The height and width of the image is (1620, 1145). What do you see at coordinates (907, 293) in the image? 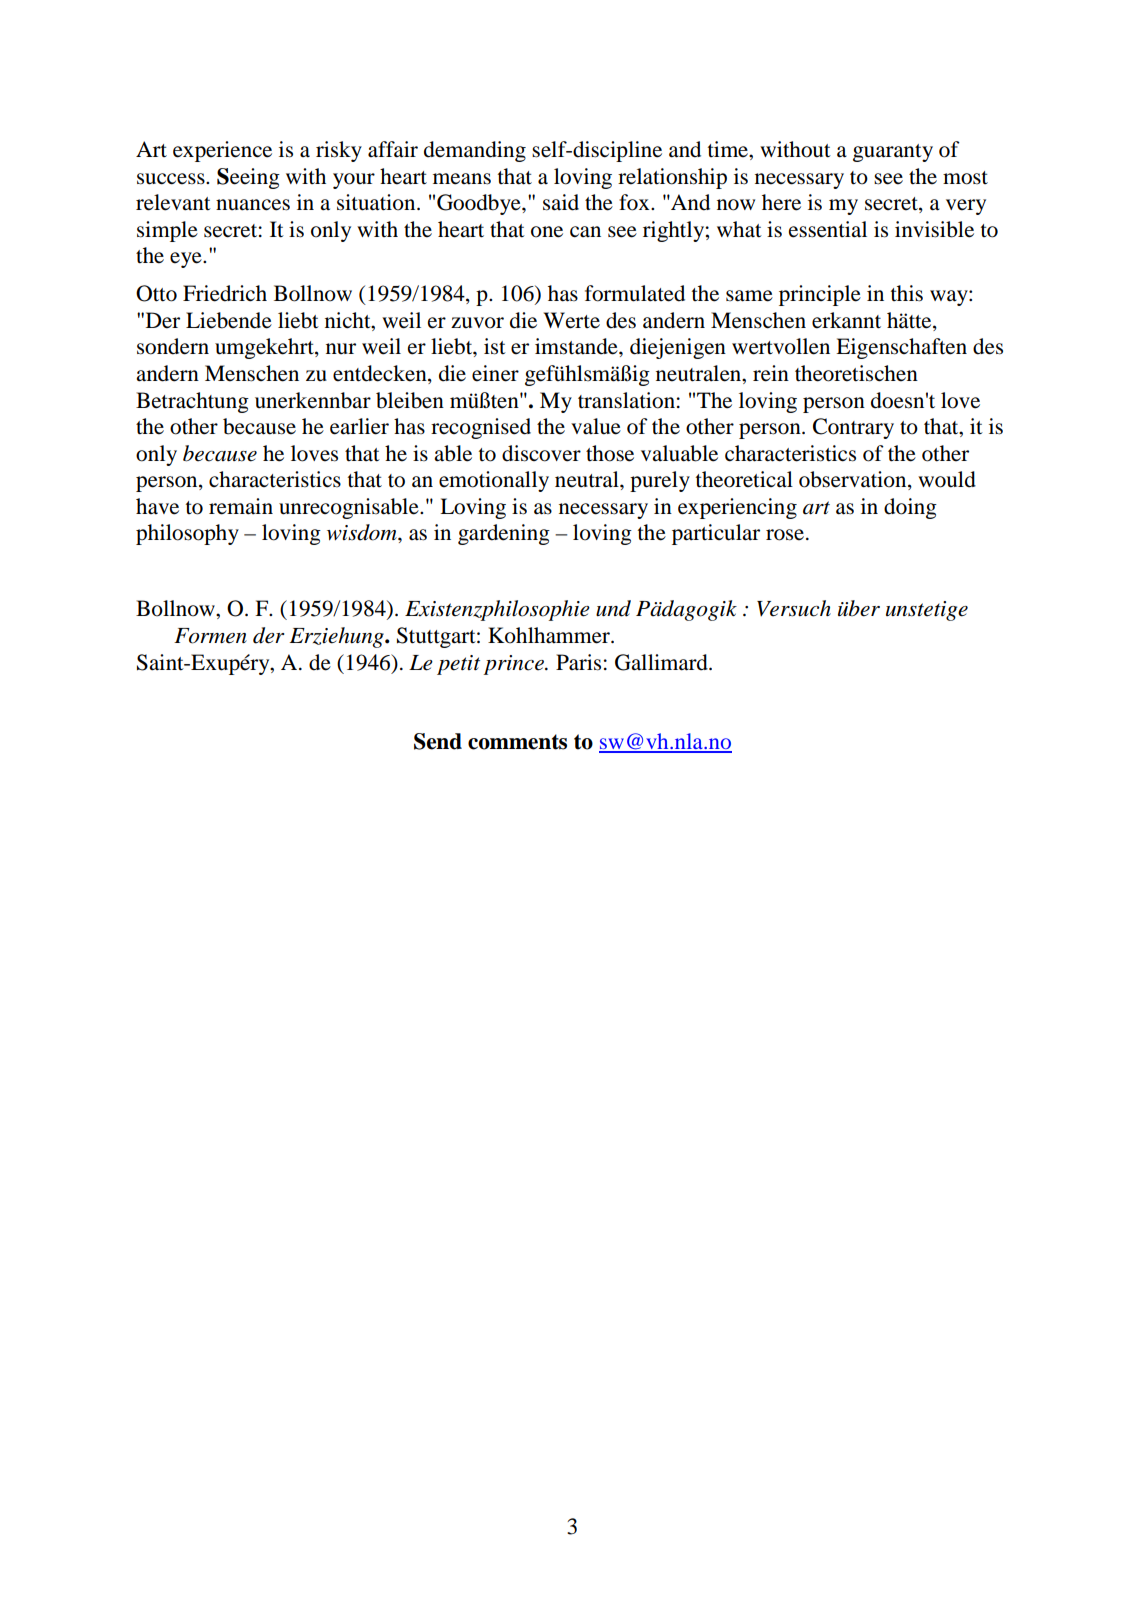
I see `this` at bounding box center [907, 293].
